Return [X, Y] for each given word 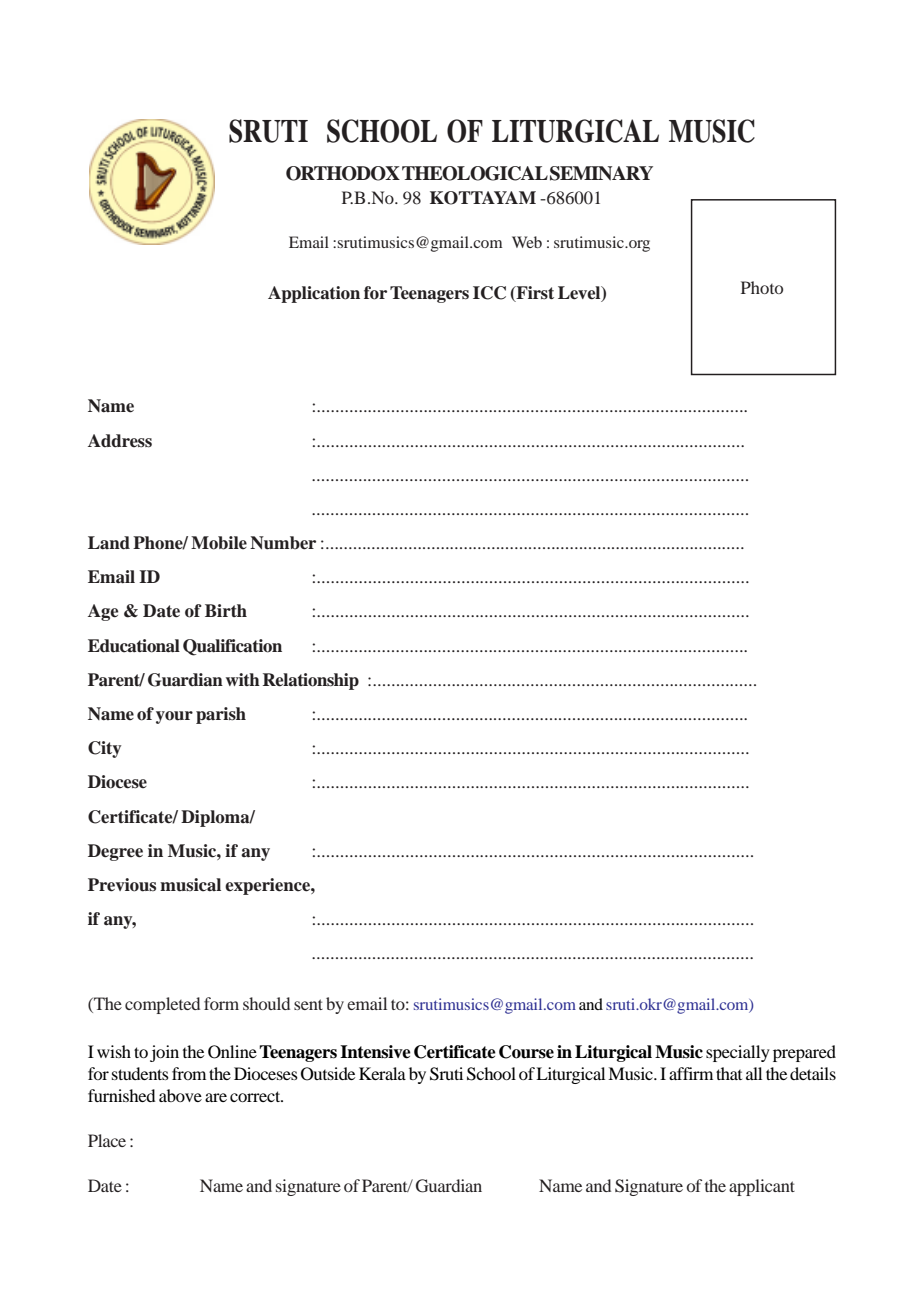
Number [283, 543]
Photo [762, 287]
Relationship [311, 681]
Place [107, 1140]
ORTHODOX [343, 173]
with [243, 679]
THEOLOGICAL [475, 173]
